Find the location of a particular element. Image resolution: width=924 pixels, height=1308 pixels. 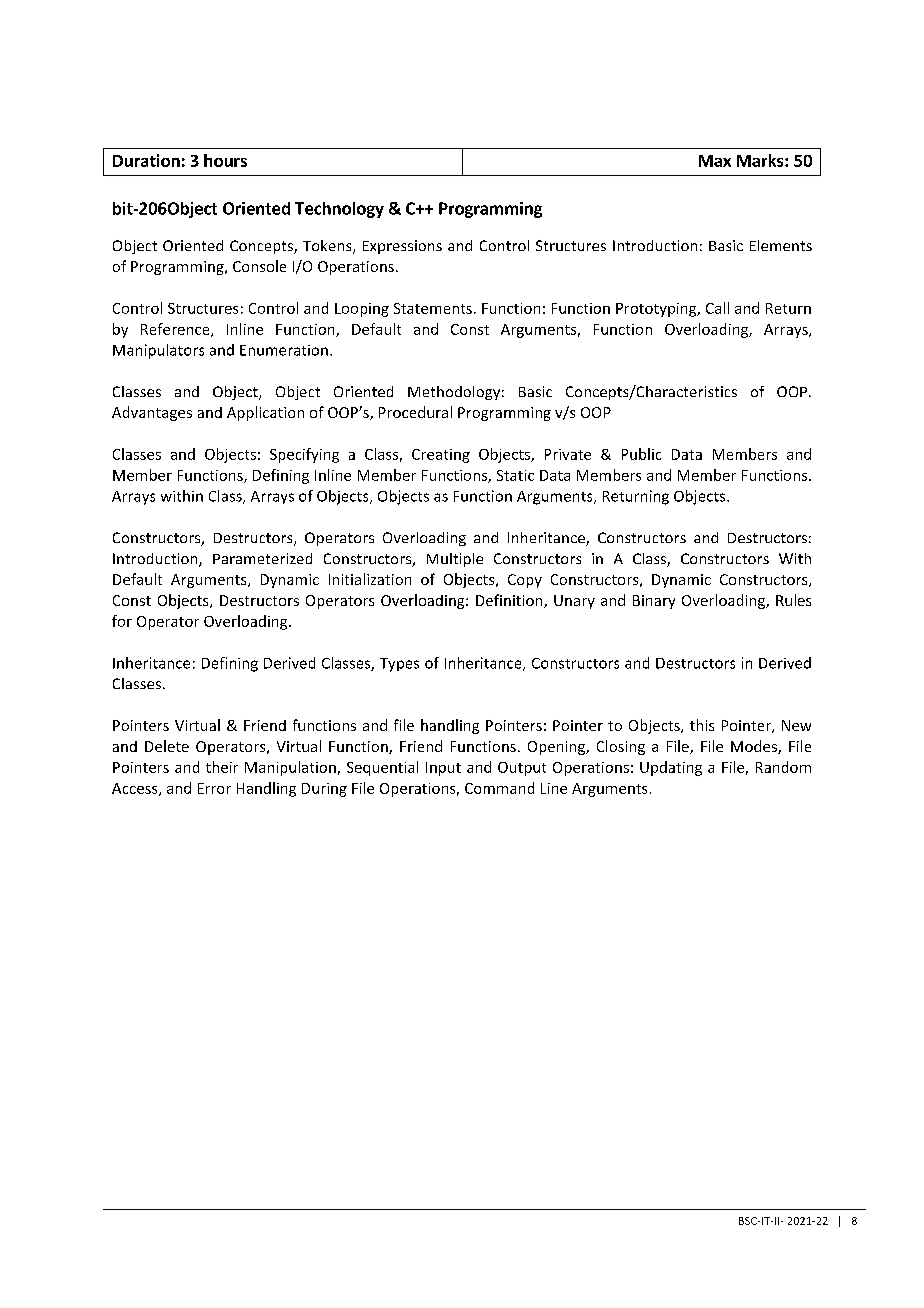

their is located at coordinates (222, 767).
